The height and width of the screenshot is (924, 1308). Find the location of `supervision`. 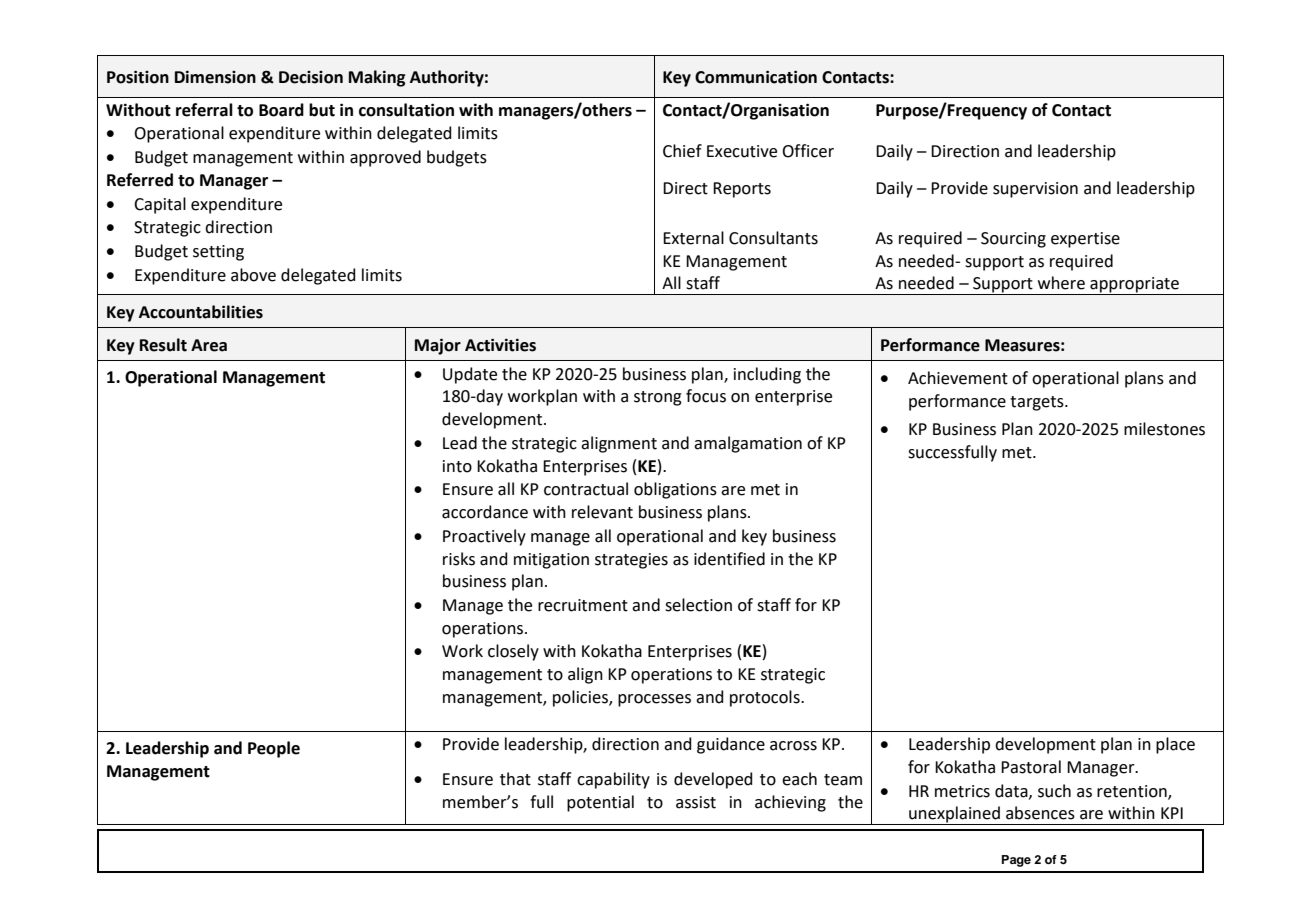

supervision is located at coordinates (1035, 190).
